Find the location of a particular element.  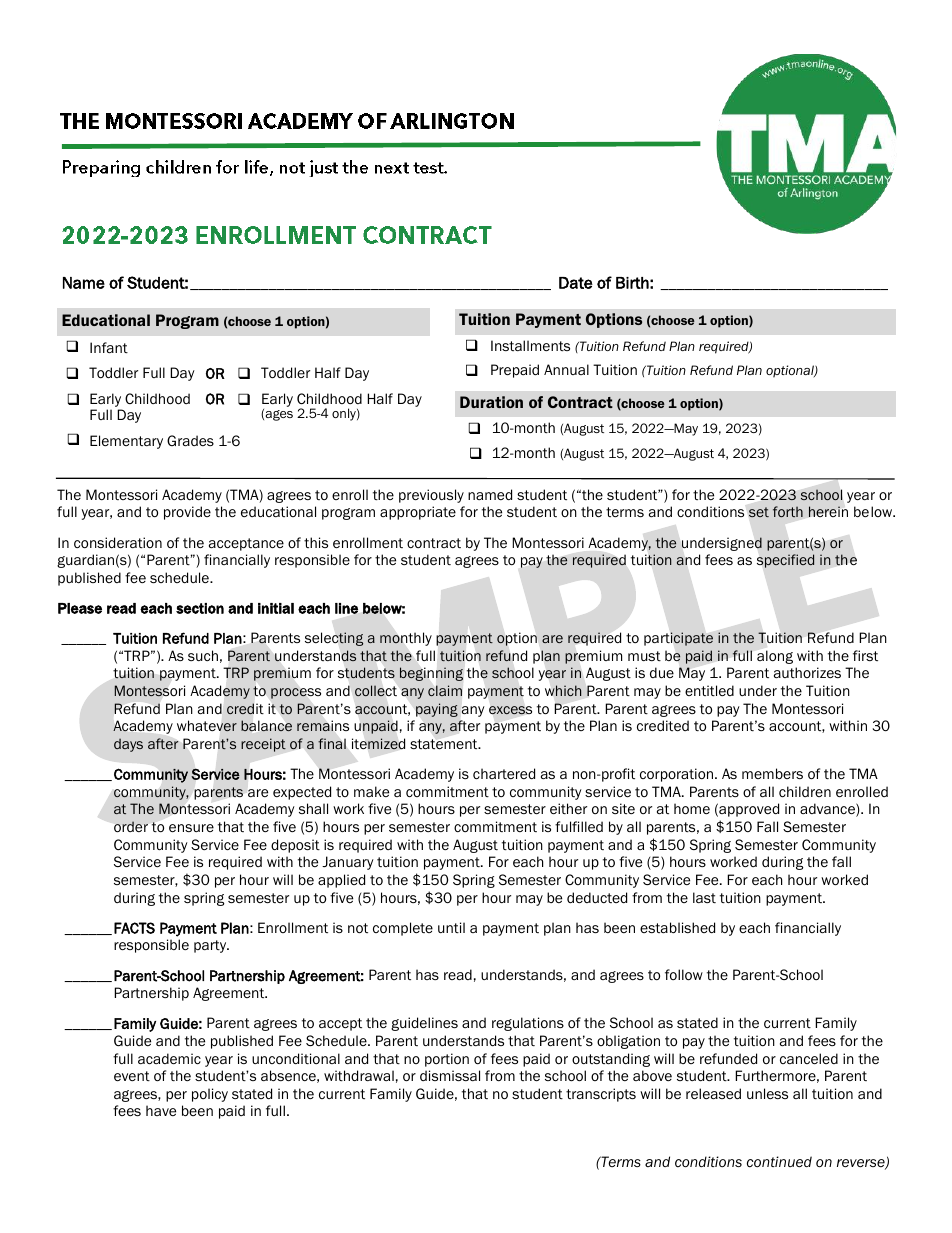

Date is located at coordinates (576, 283).
